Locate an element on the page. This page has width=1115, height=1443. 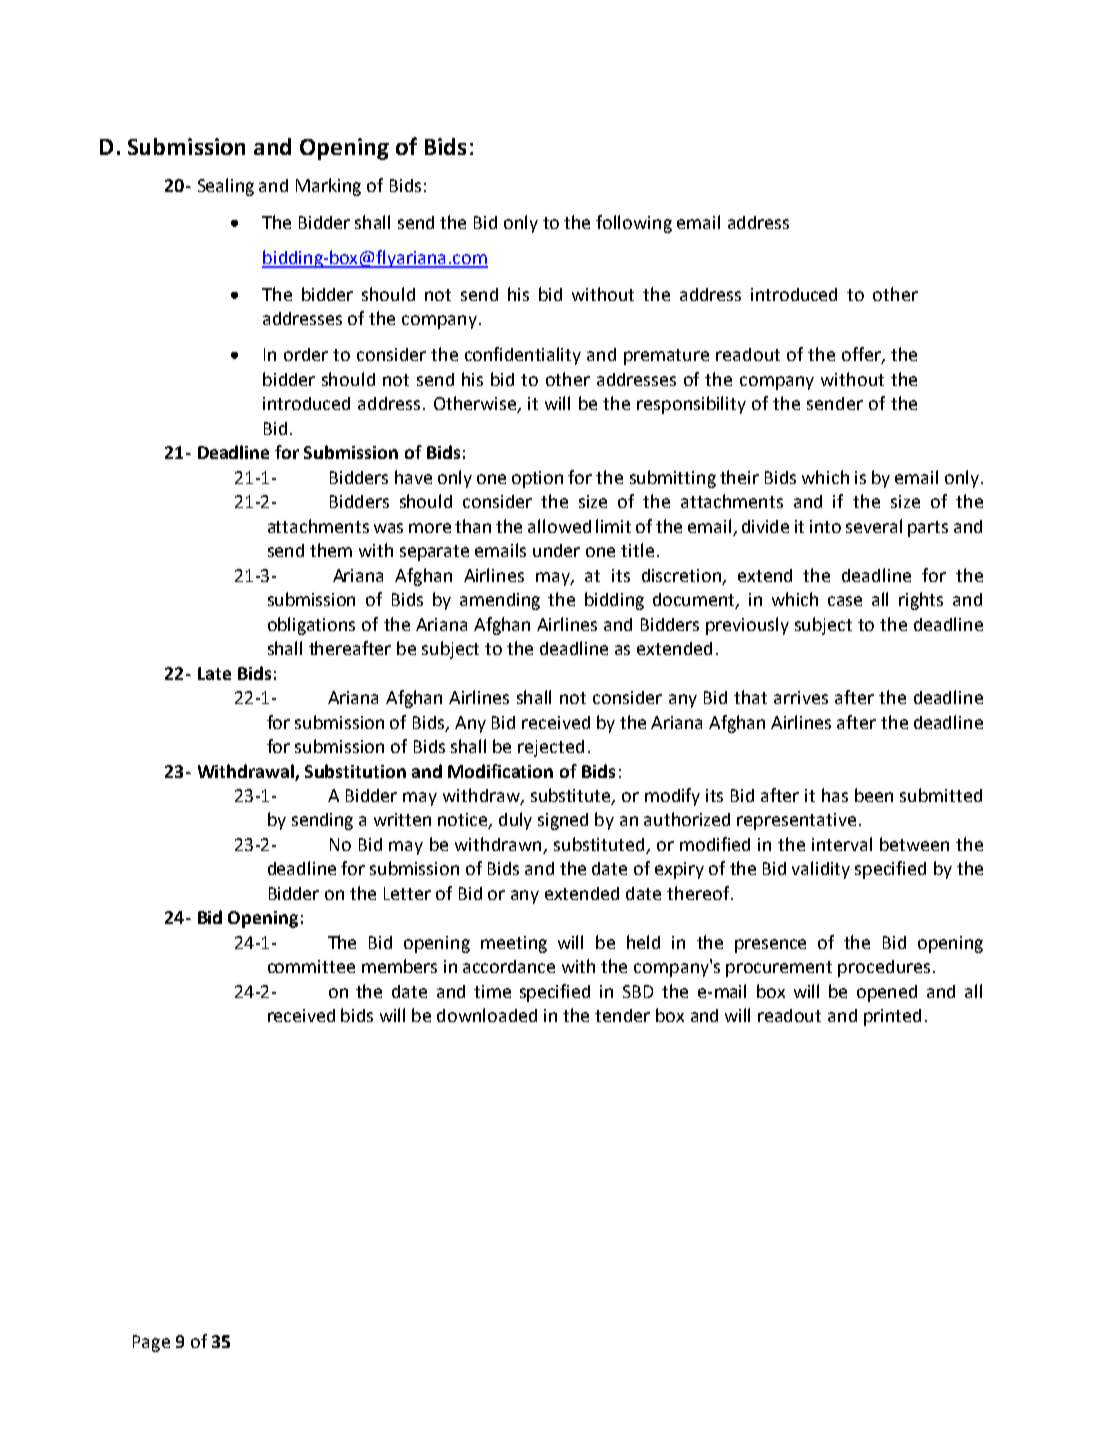
members is located at coordinates (399, 966).
